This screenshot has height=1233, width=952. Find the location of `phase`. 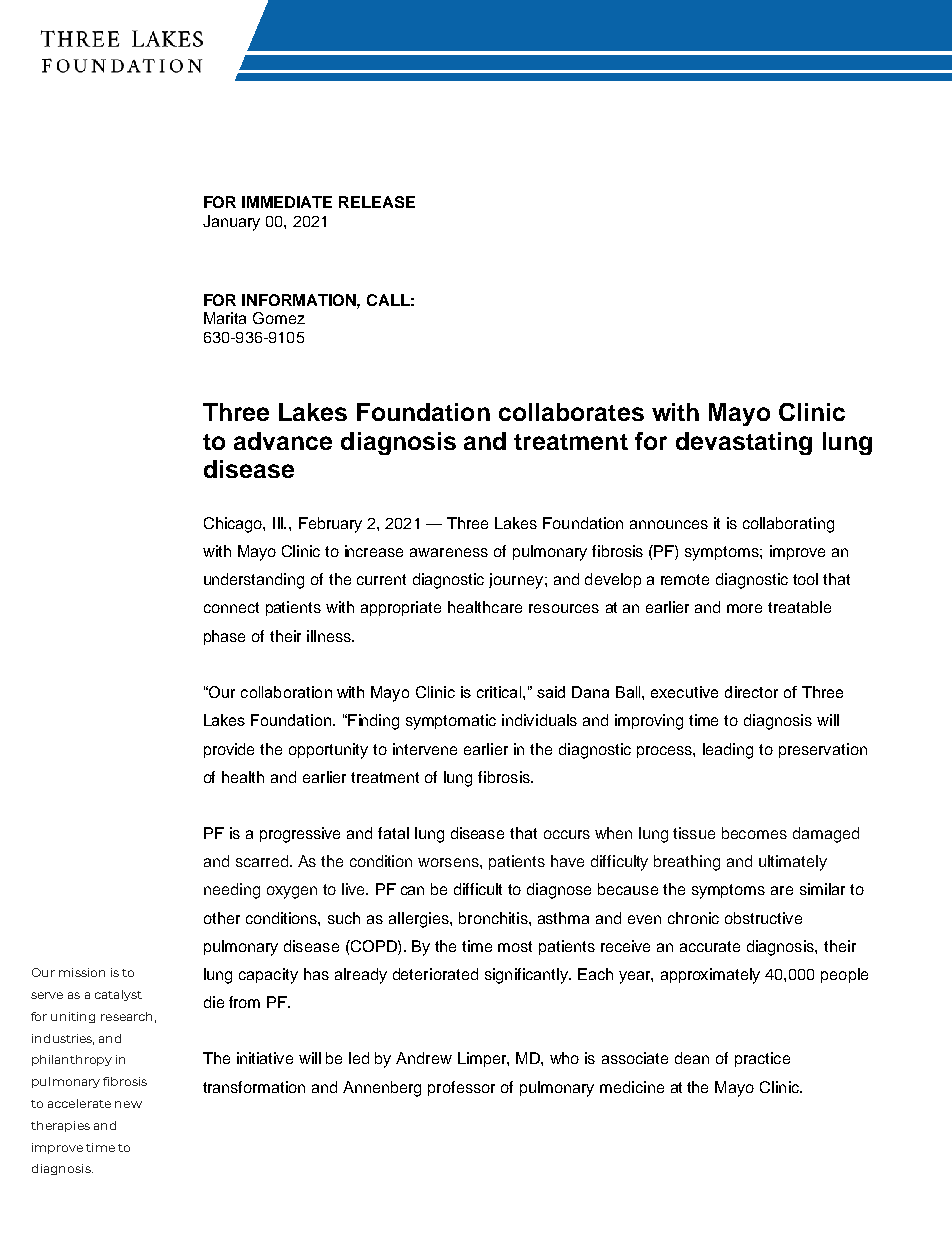

phase is located at coordinates (224, 637).
